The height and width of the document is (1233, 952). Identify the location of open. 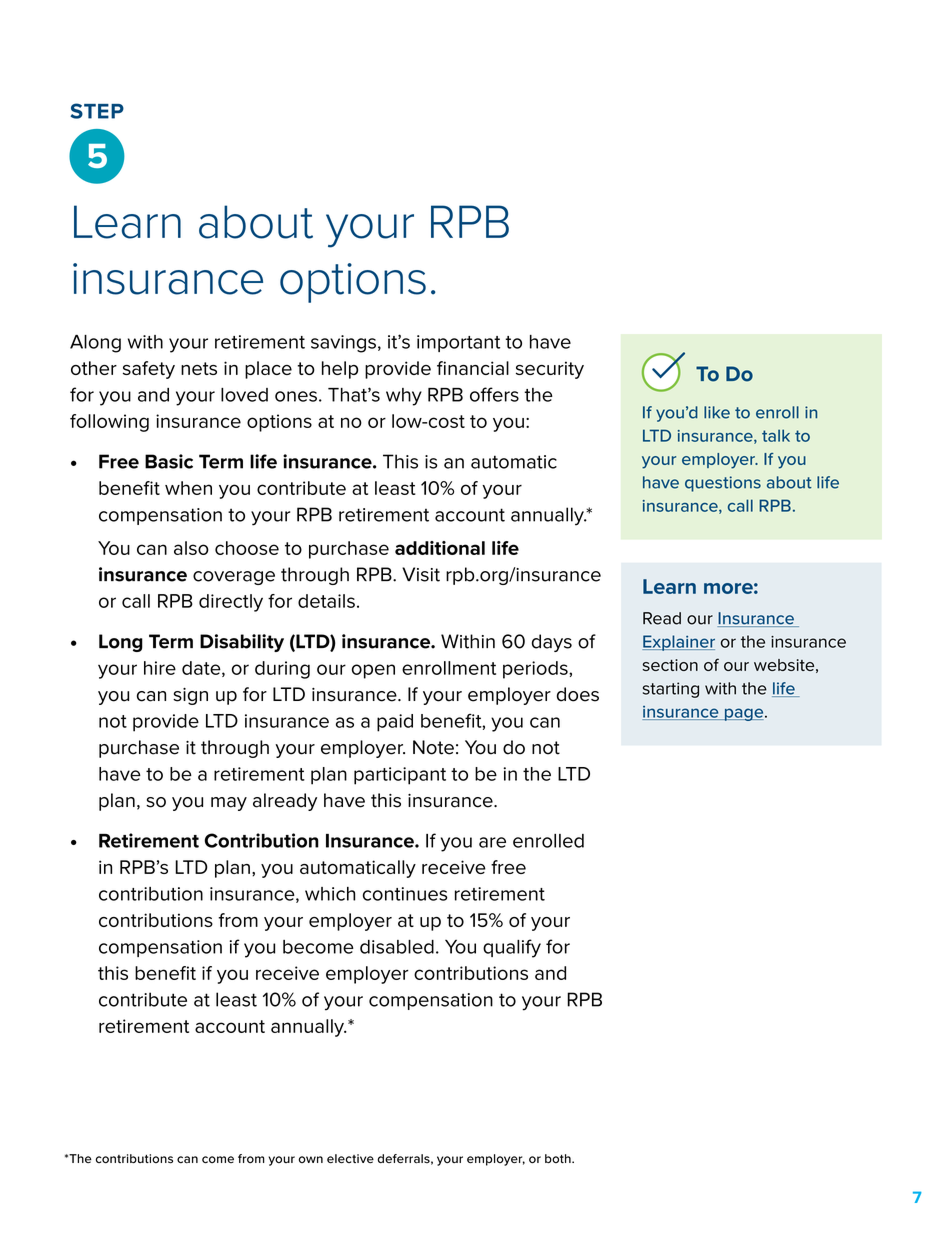
(373, 671).
